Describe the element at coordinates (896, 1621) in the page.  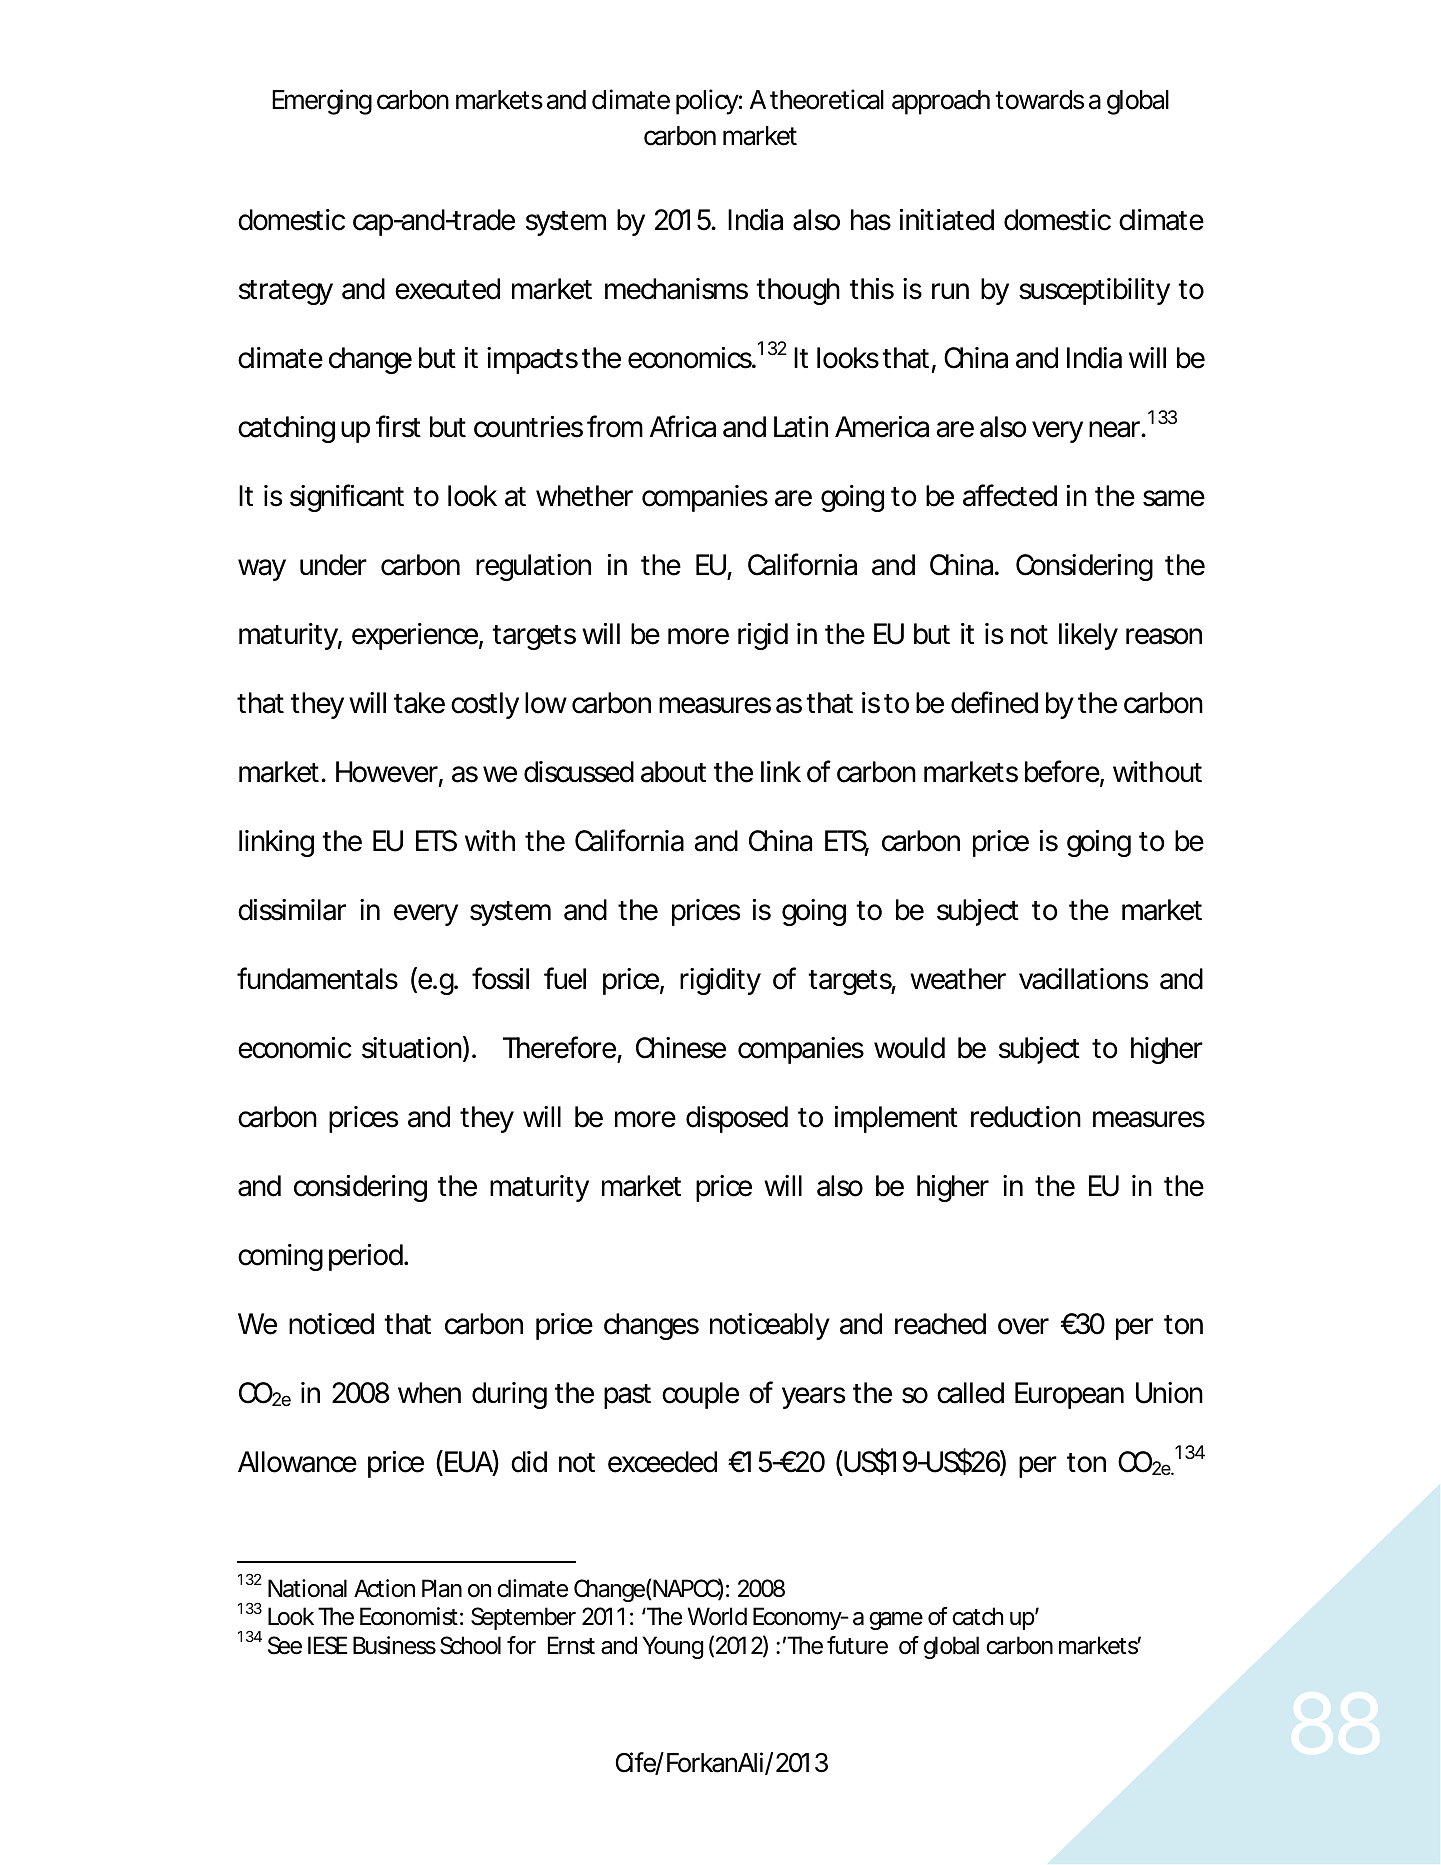
I see `game` at that location.
